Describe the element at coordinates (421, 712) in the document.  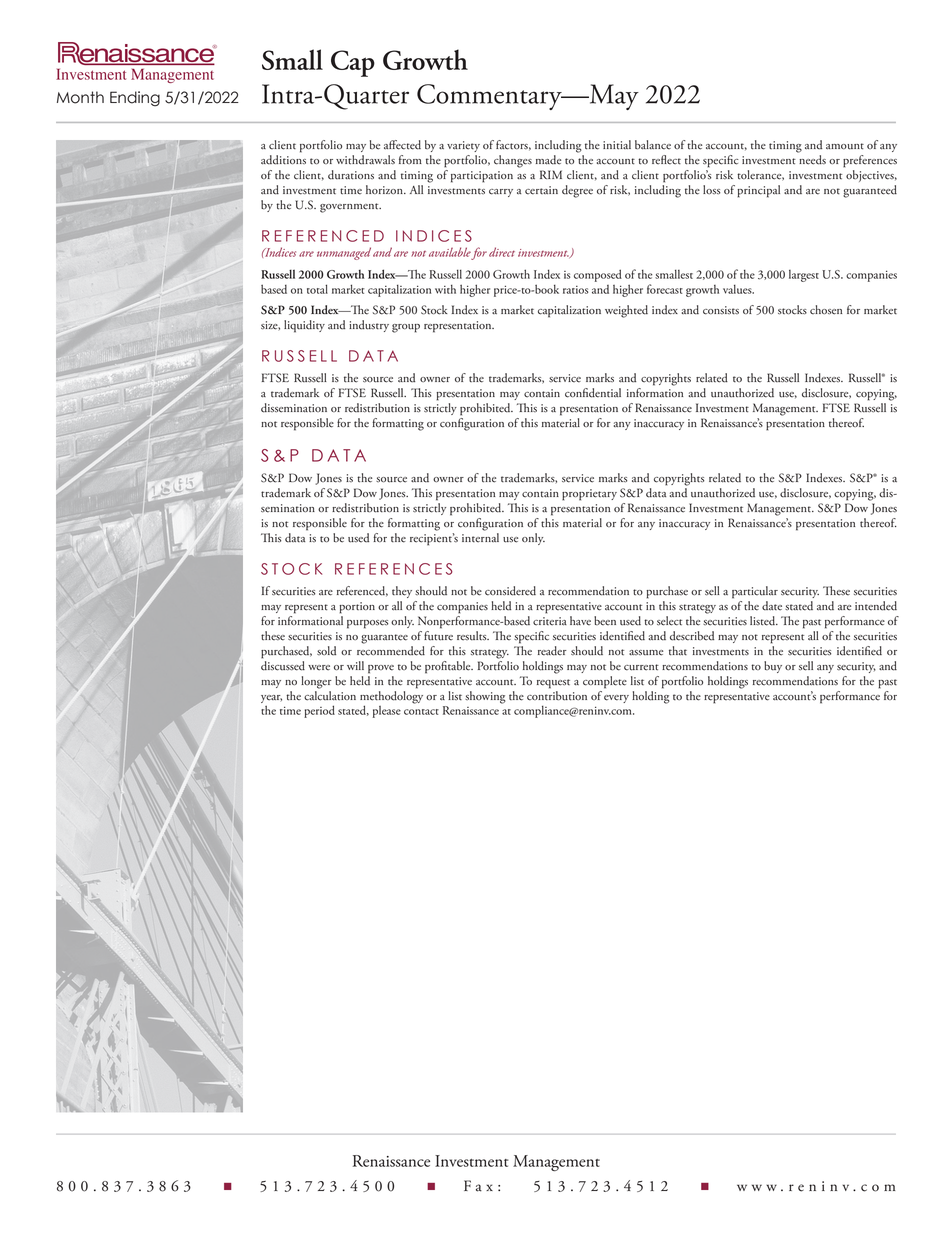
I see `contact` at that location.
